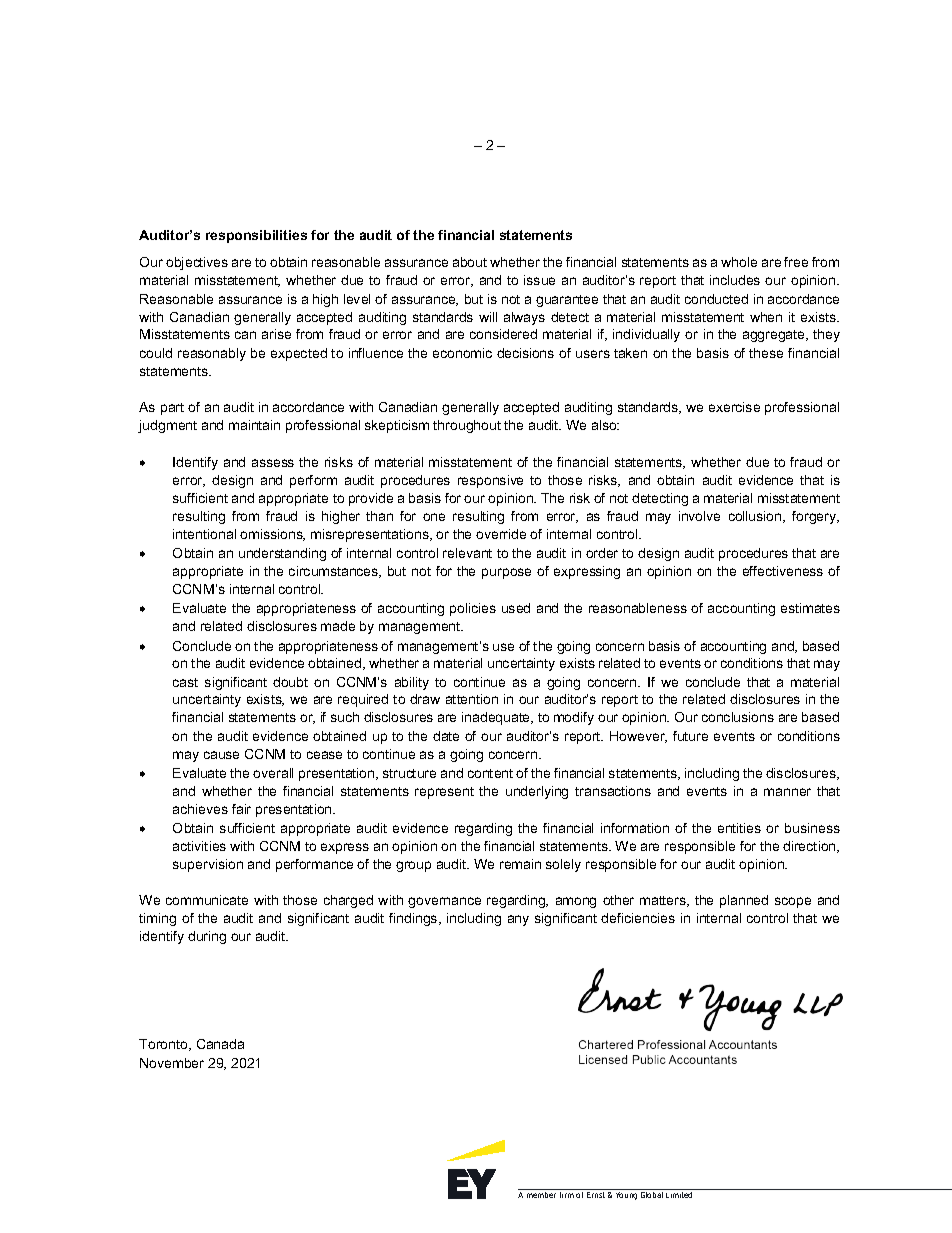  Describe the element at coordinates (207, 937) in the page. I see `during` at that location.
